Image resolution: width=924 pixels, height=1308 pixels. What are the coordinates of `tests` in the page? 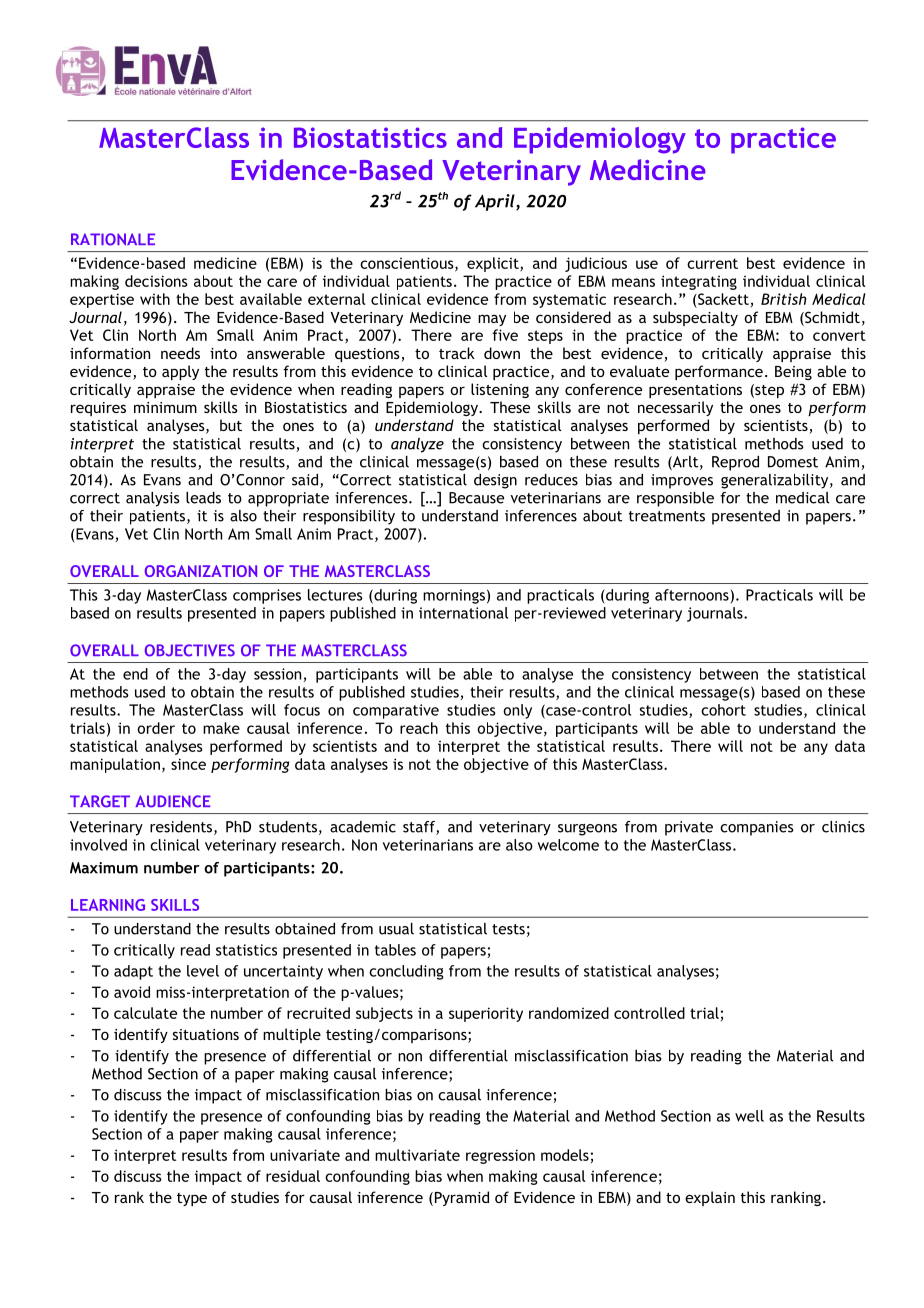 It's located at (508, 929).
